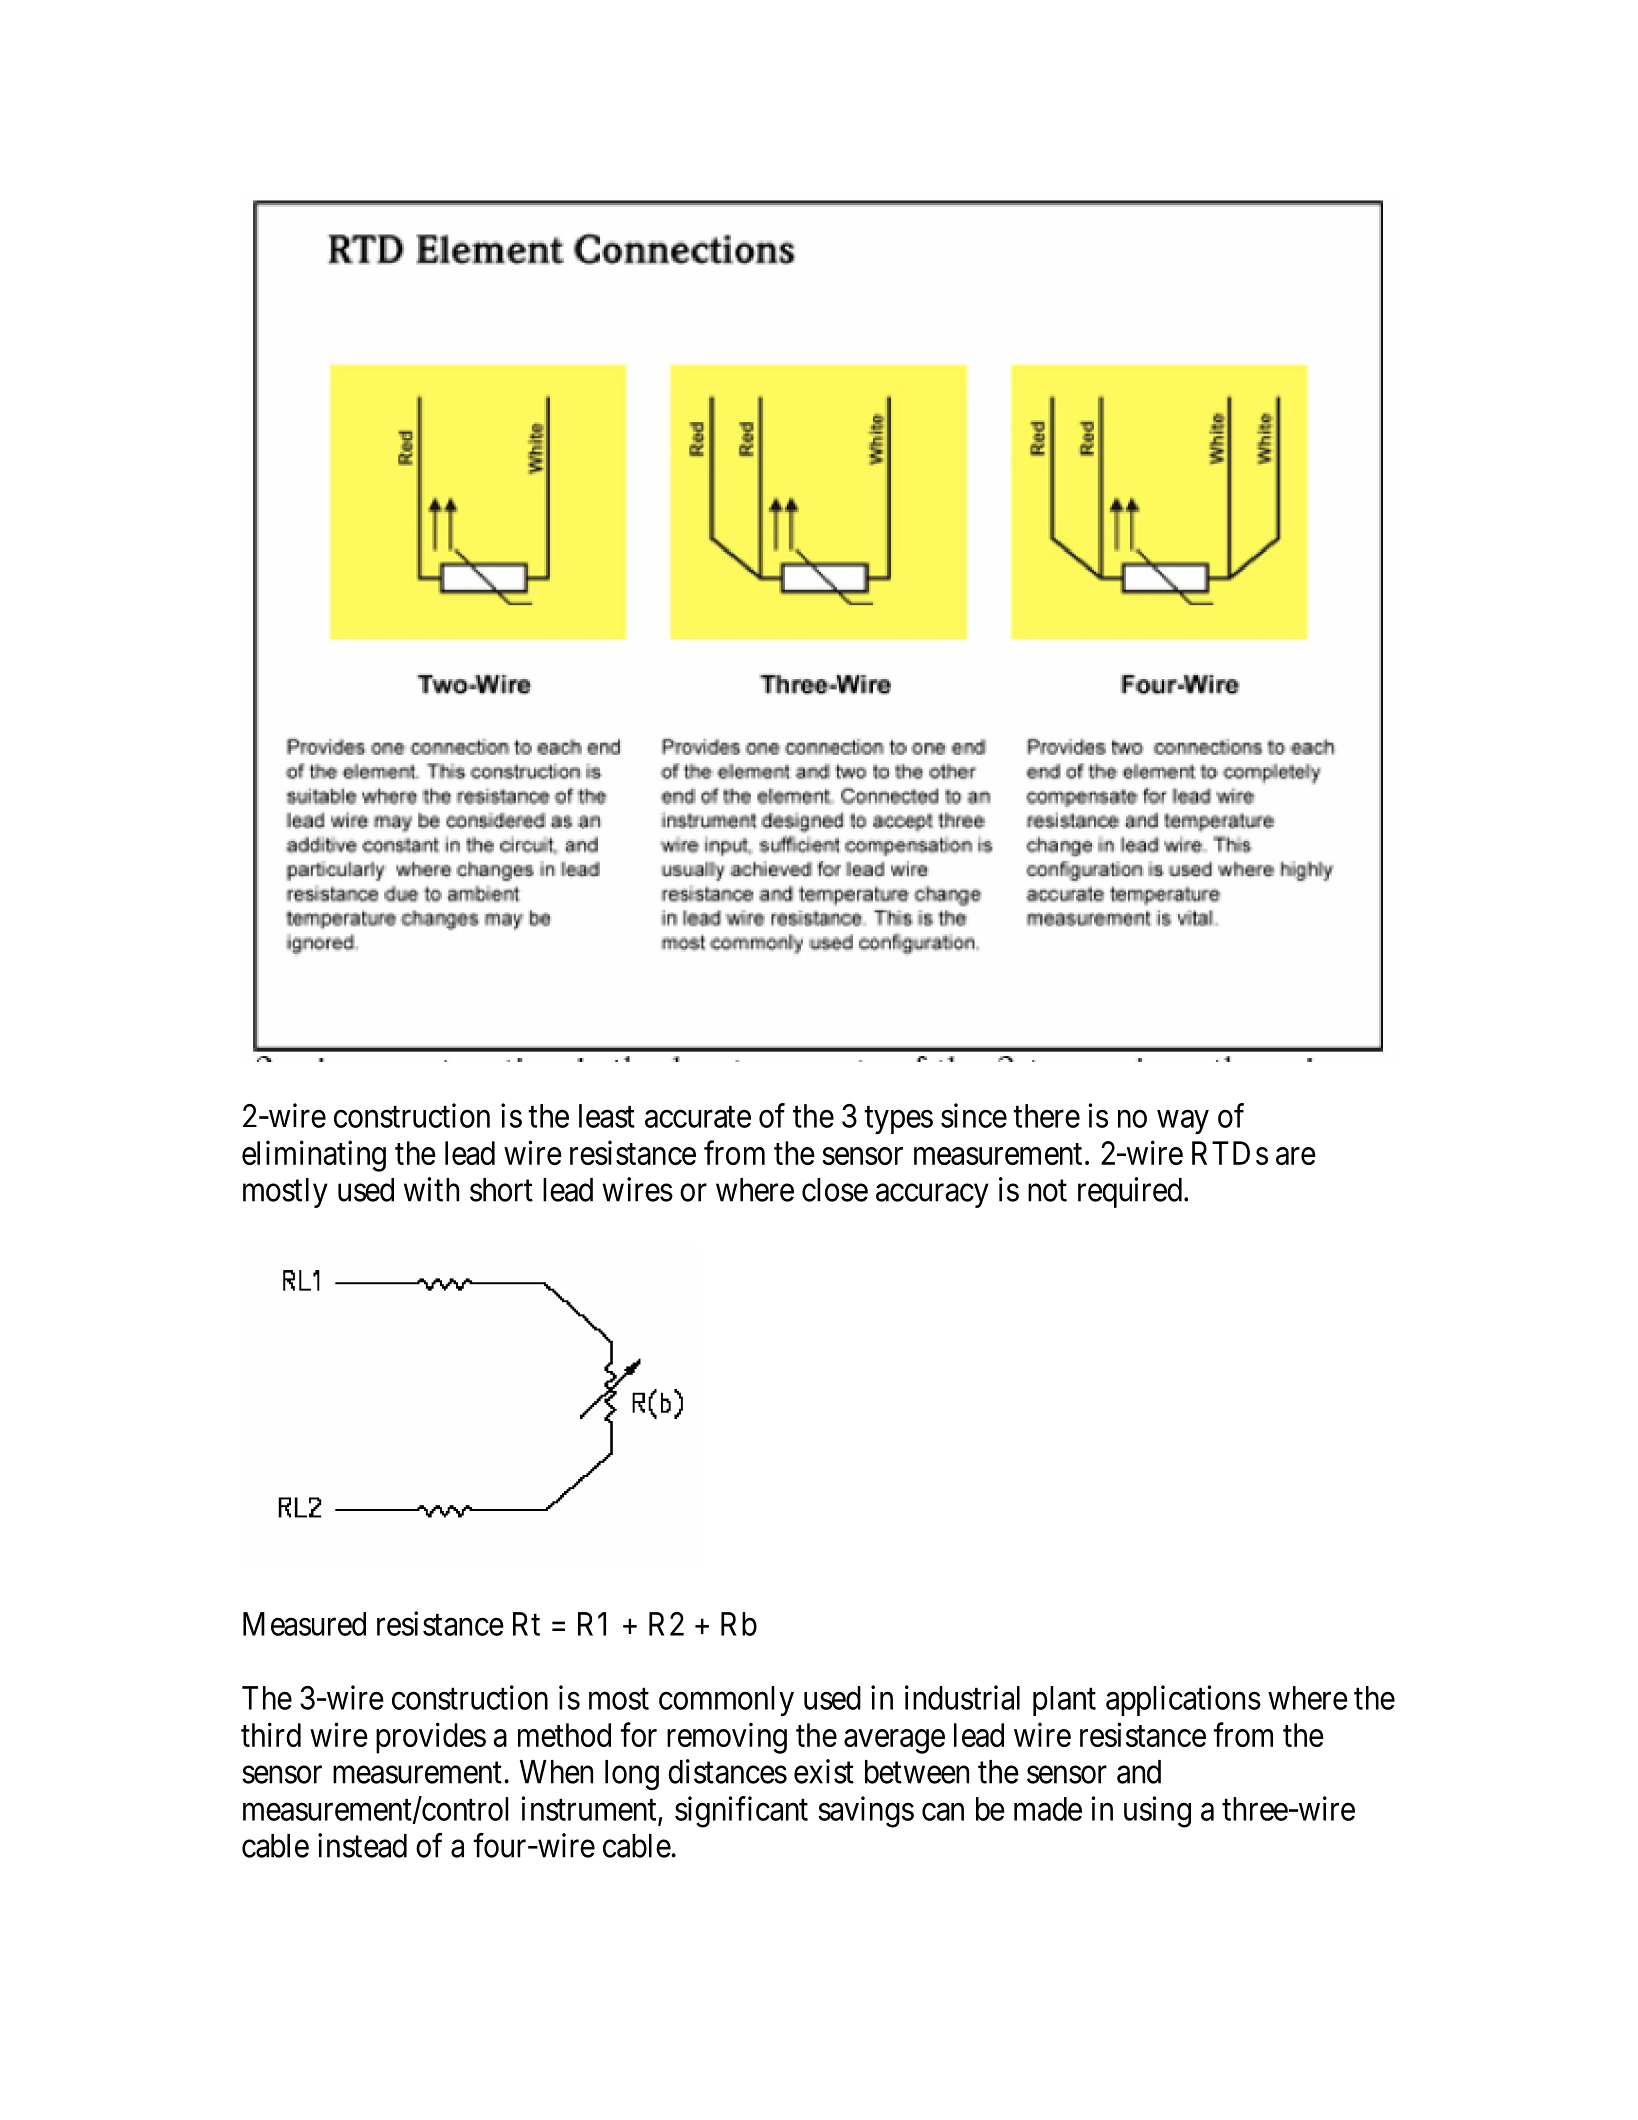 The width and height of the screenshot is (1638, 2120). I want to click on using, so click(1157, 1812).
